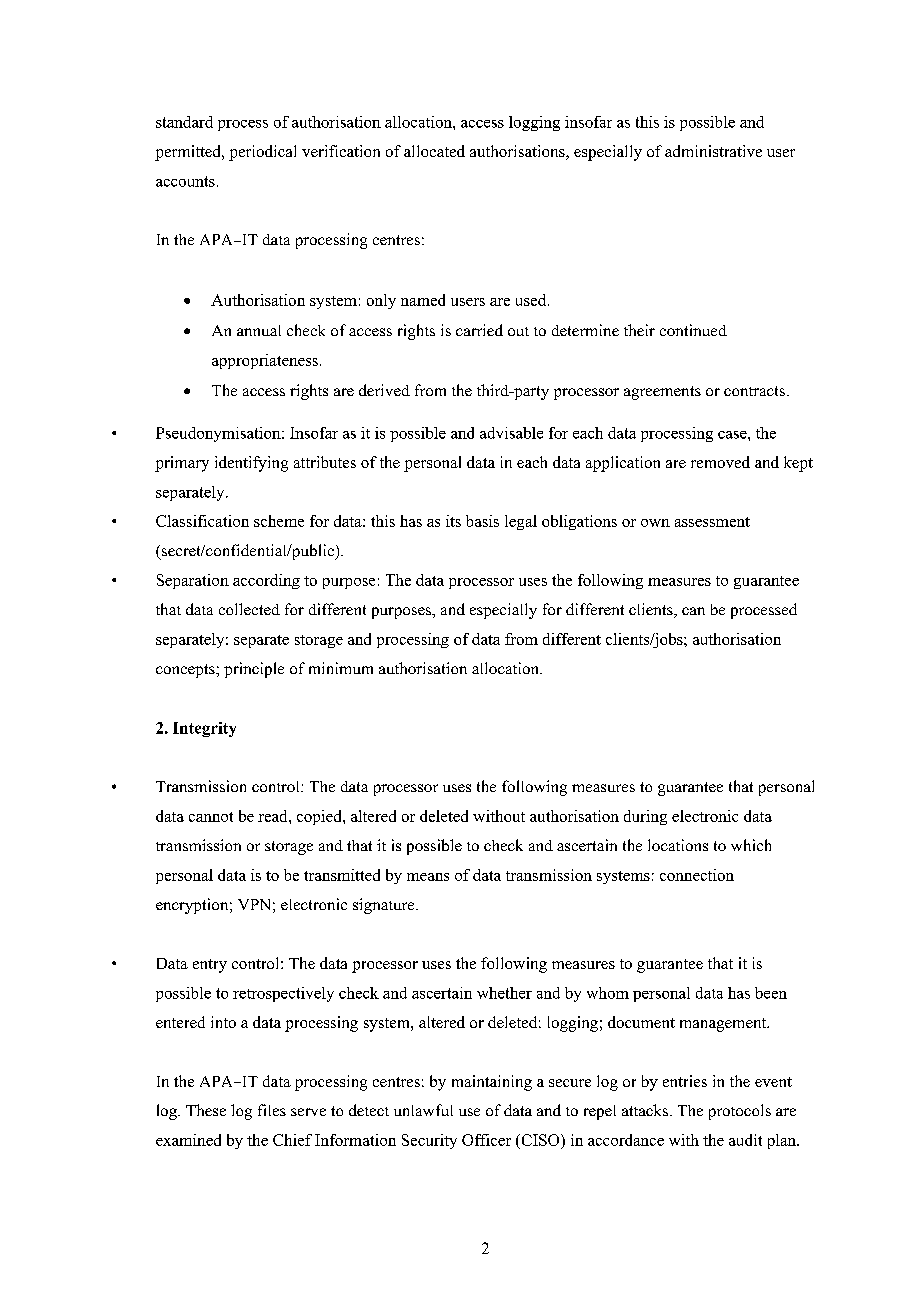 The image size is (924, 1308). I want to click on files, so click(272, 1110).
